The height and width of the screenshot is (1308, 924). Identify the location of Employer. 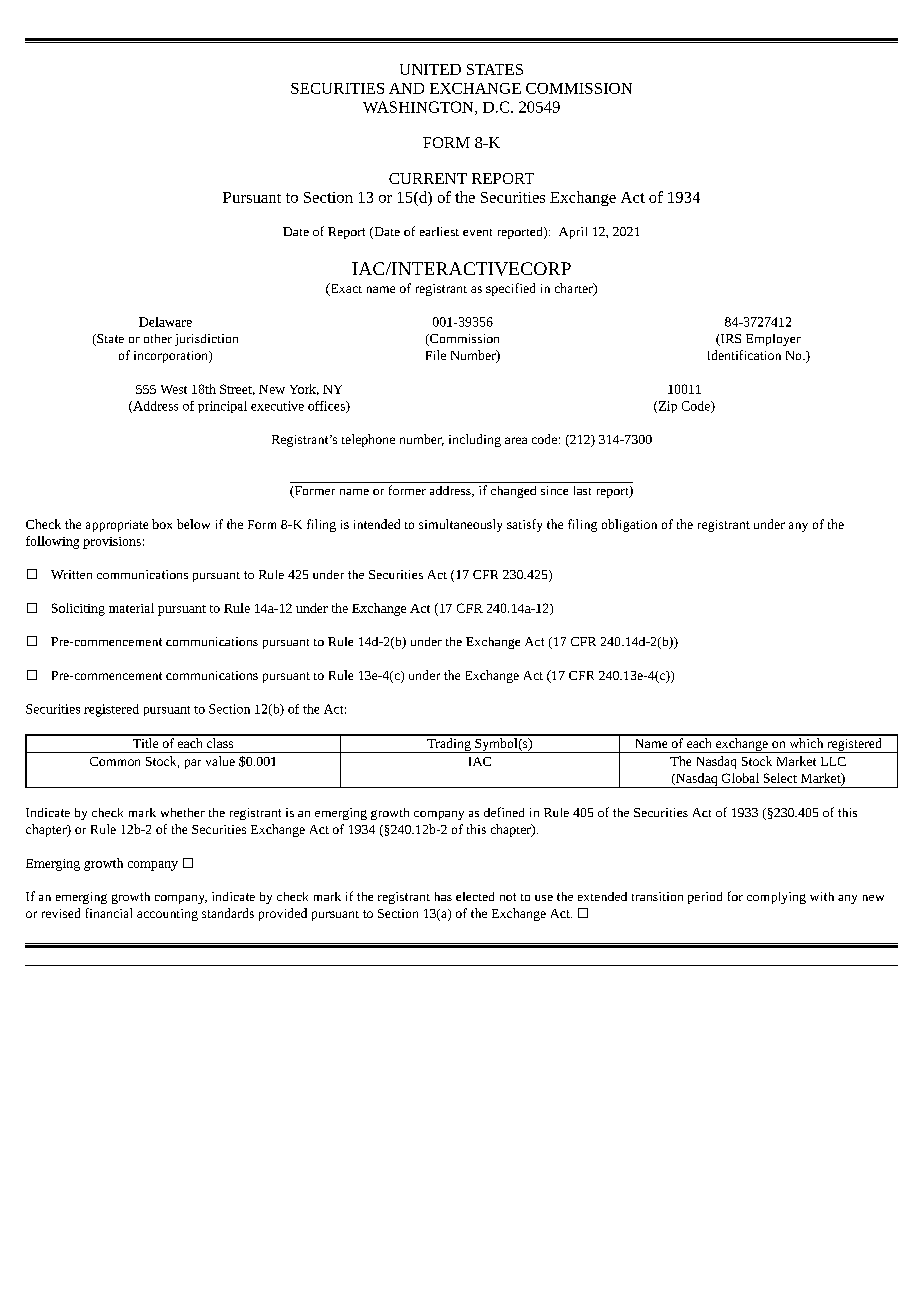
(773, 340).
